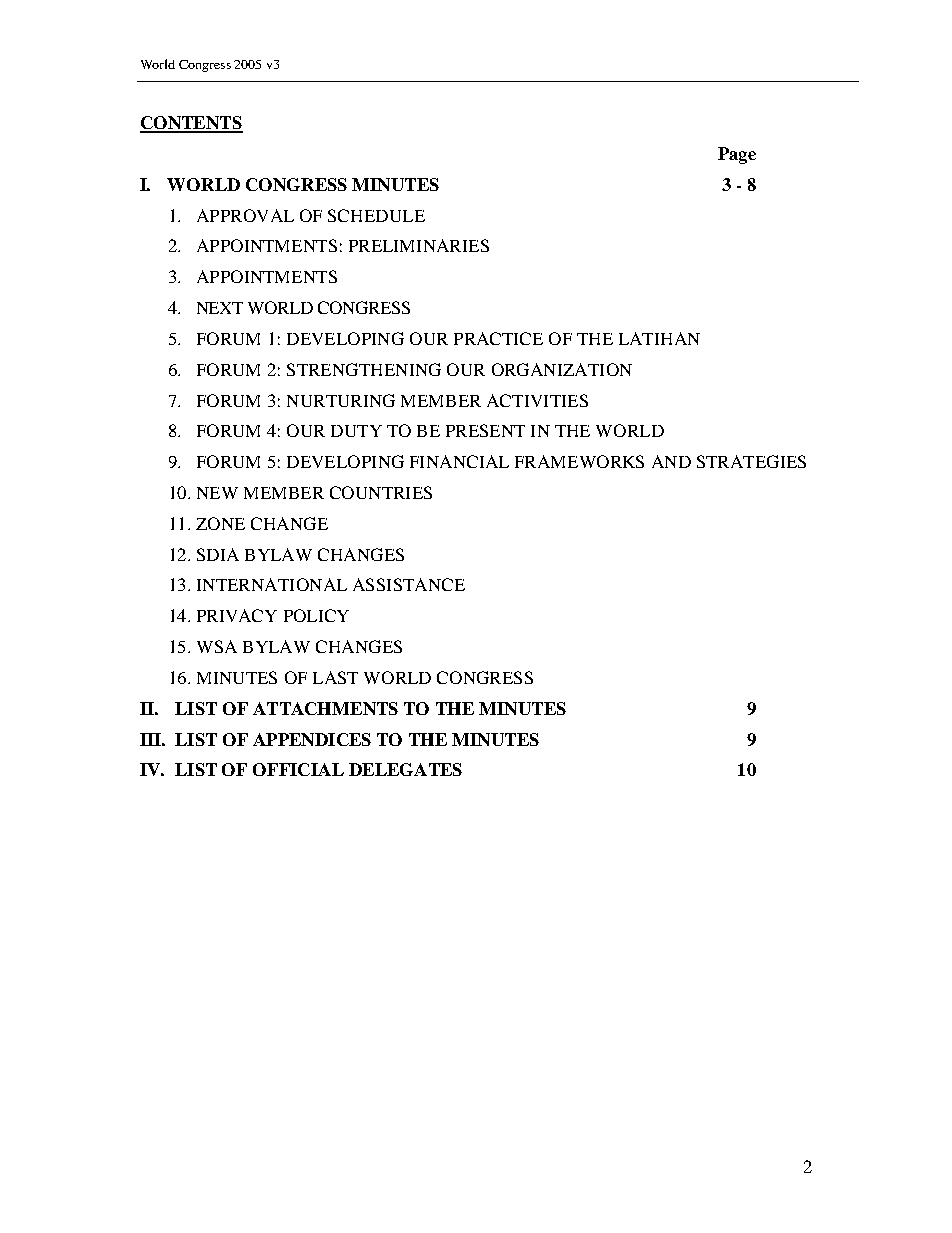  I want to click on AND, so click(671, 461).
